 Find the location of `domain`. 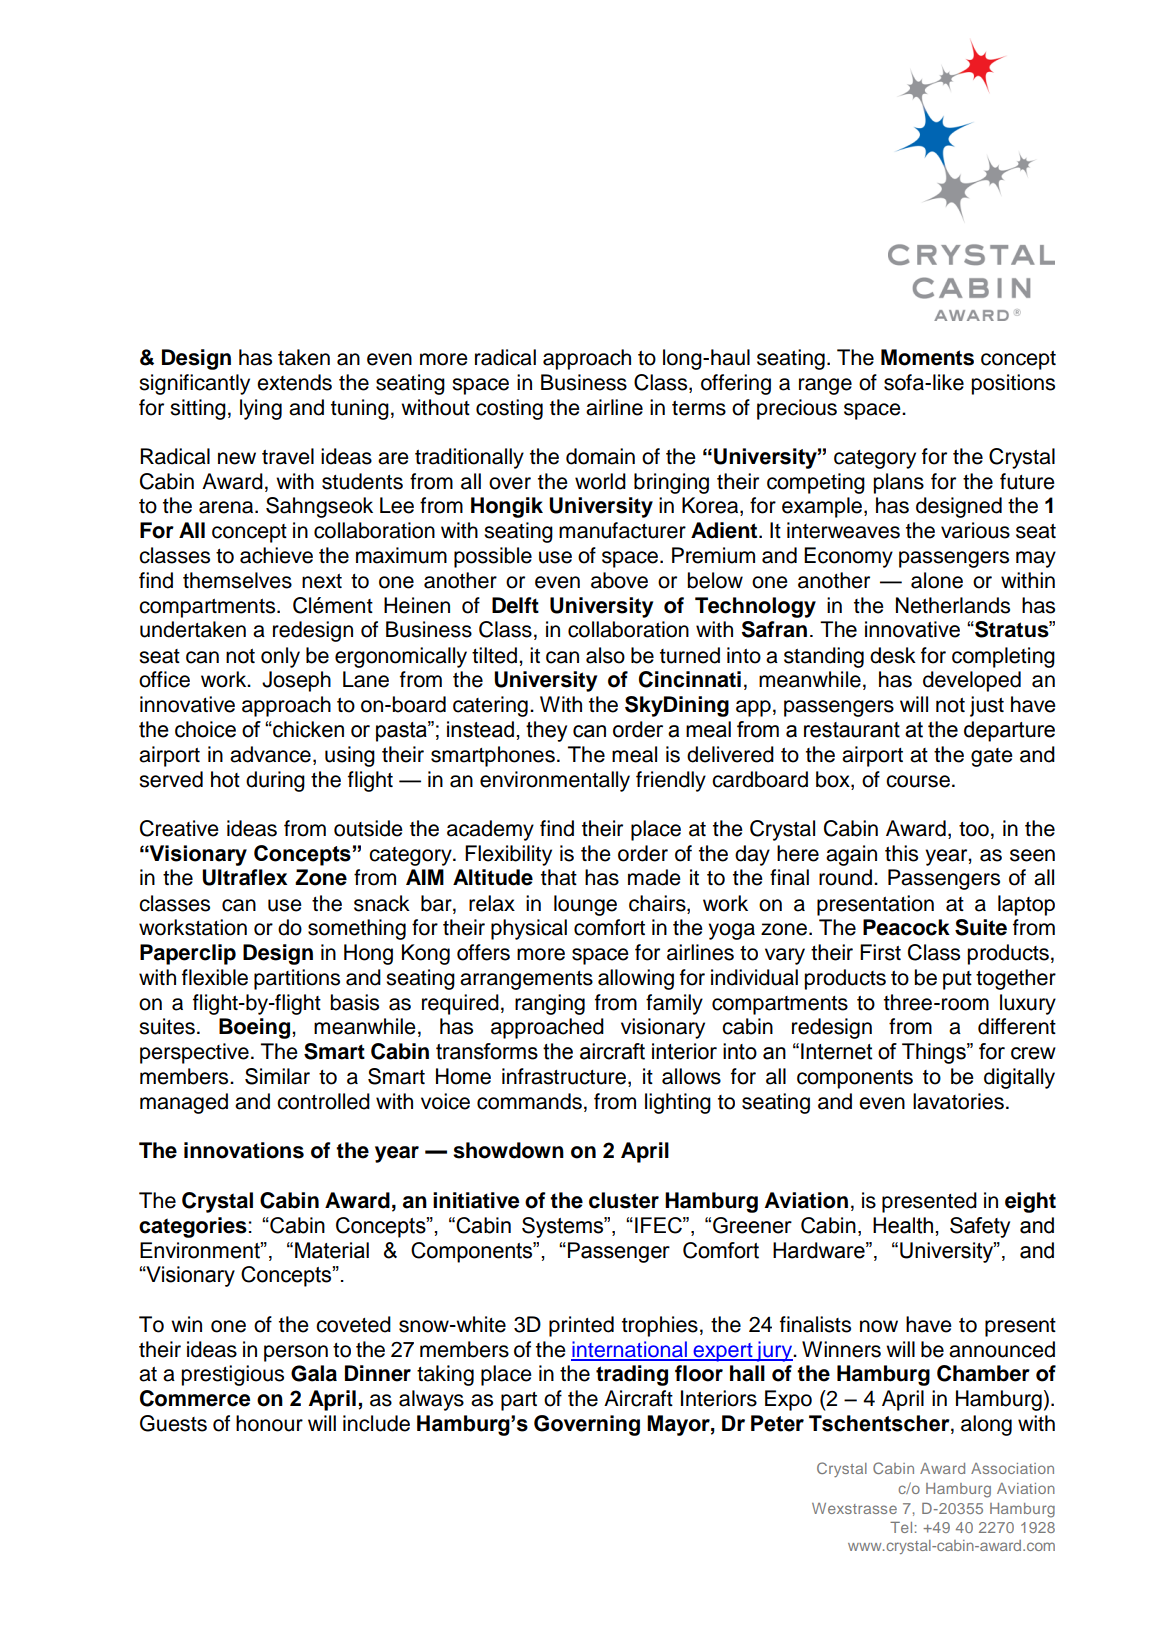

domain is located at coordinates (600, 456).
